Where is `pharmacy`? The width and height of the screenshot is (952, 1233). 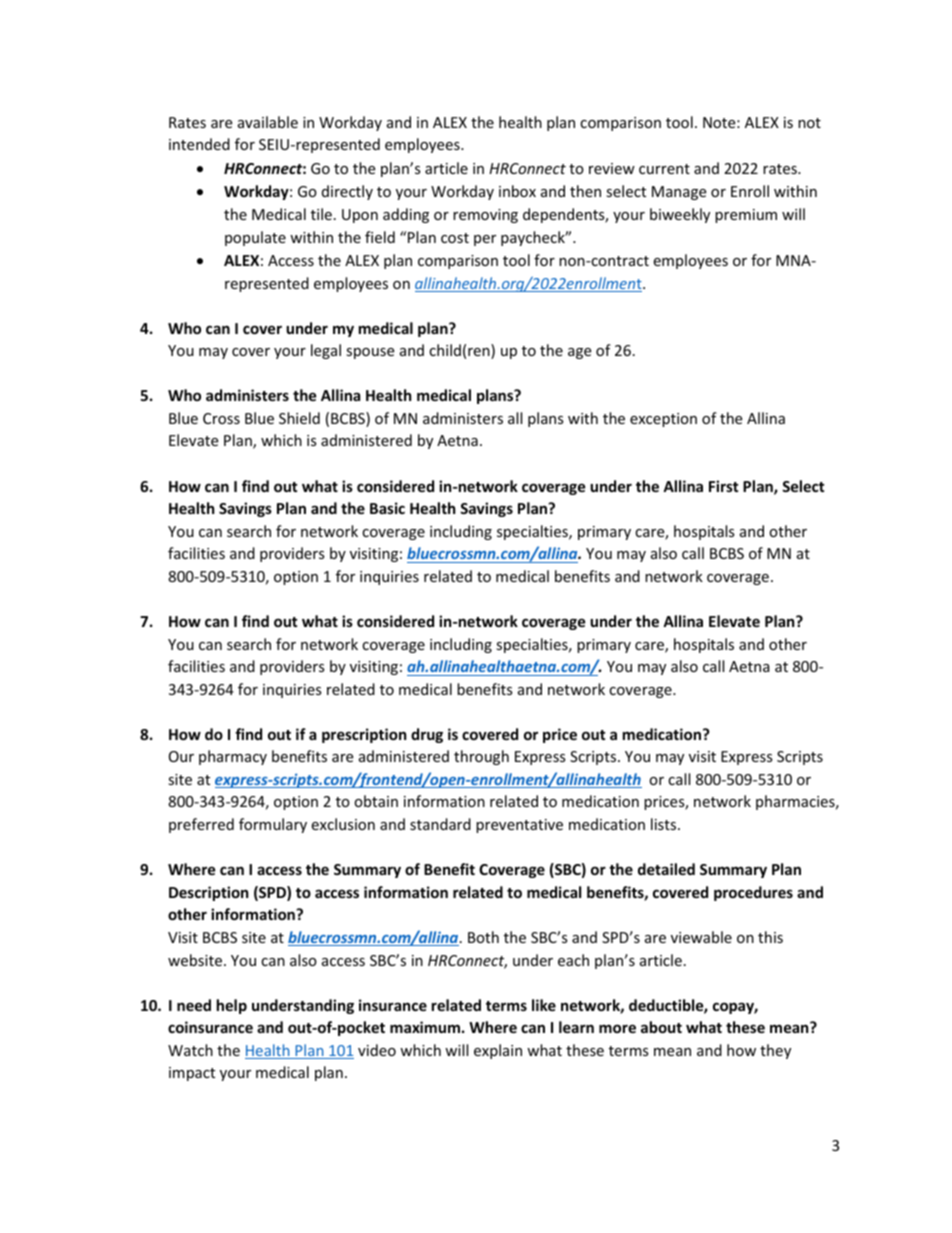 pharmacy is located at coordinates (233, 757).
